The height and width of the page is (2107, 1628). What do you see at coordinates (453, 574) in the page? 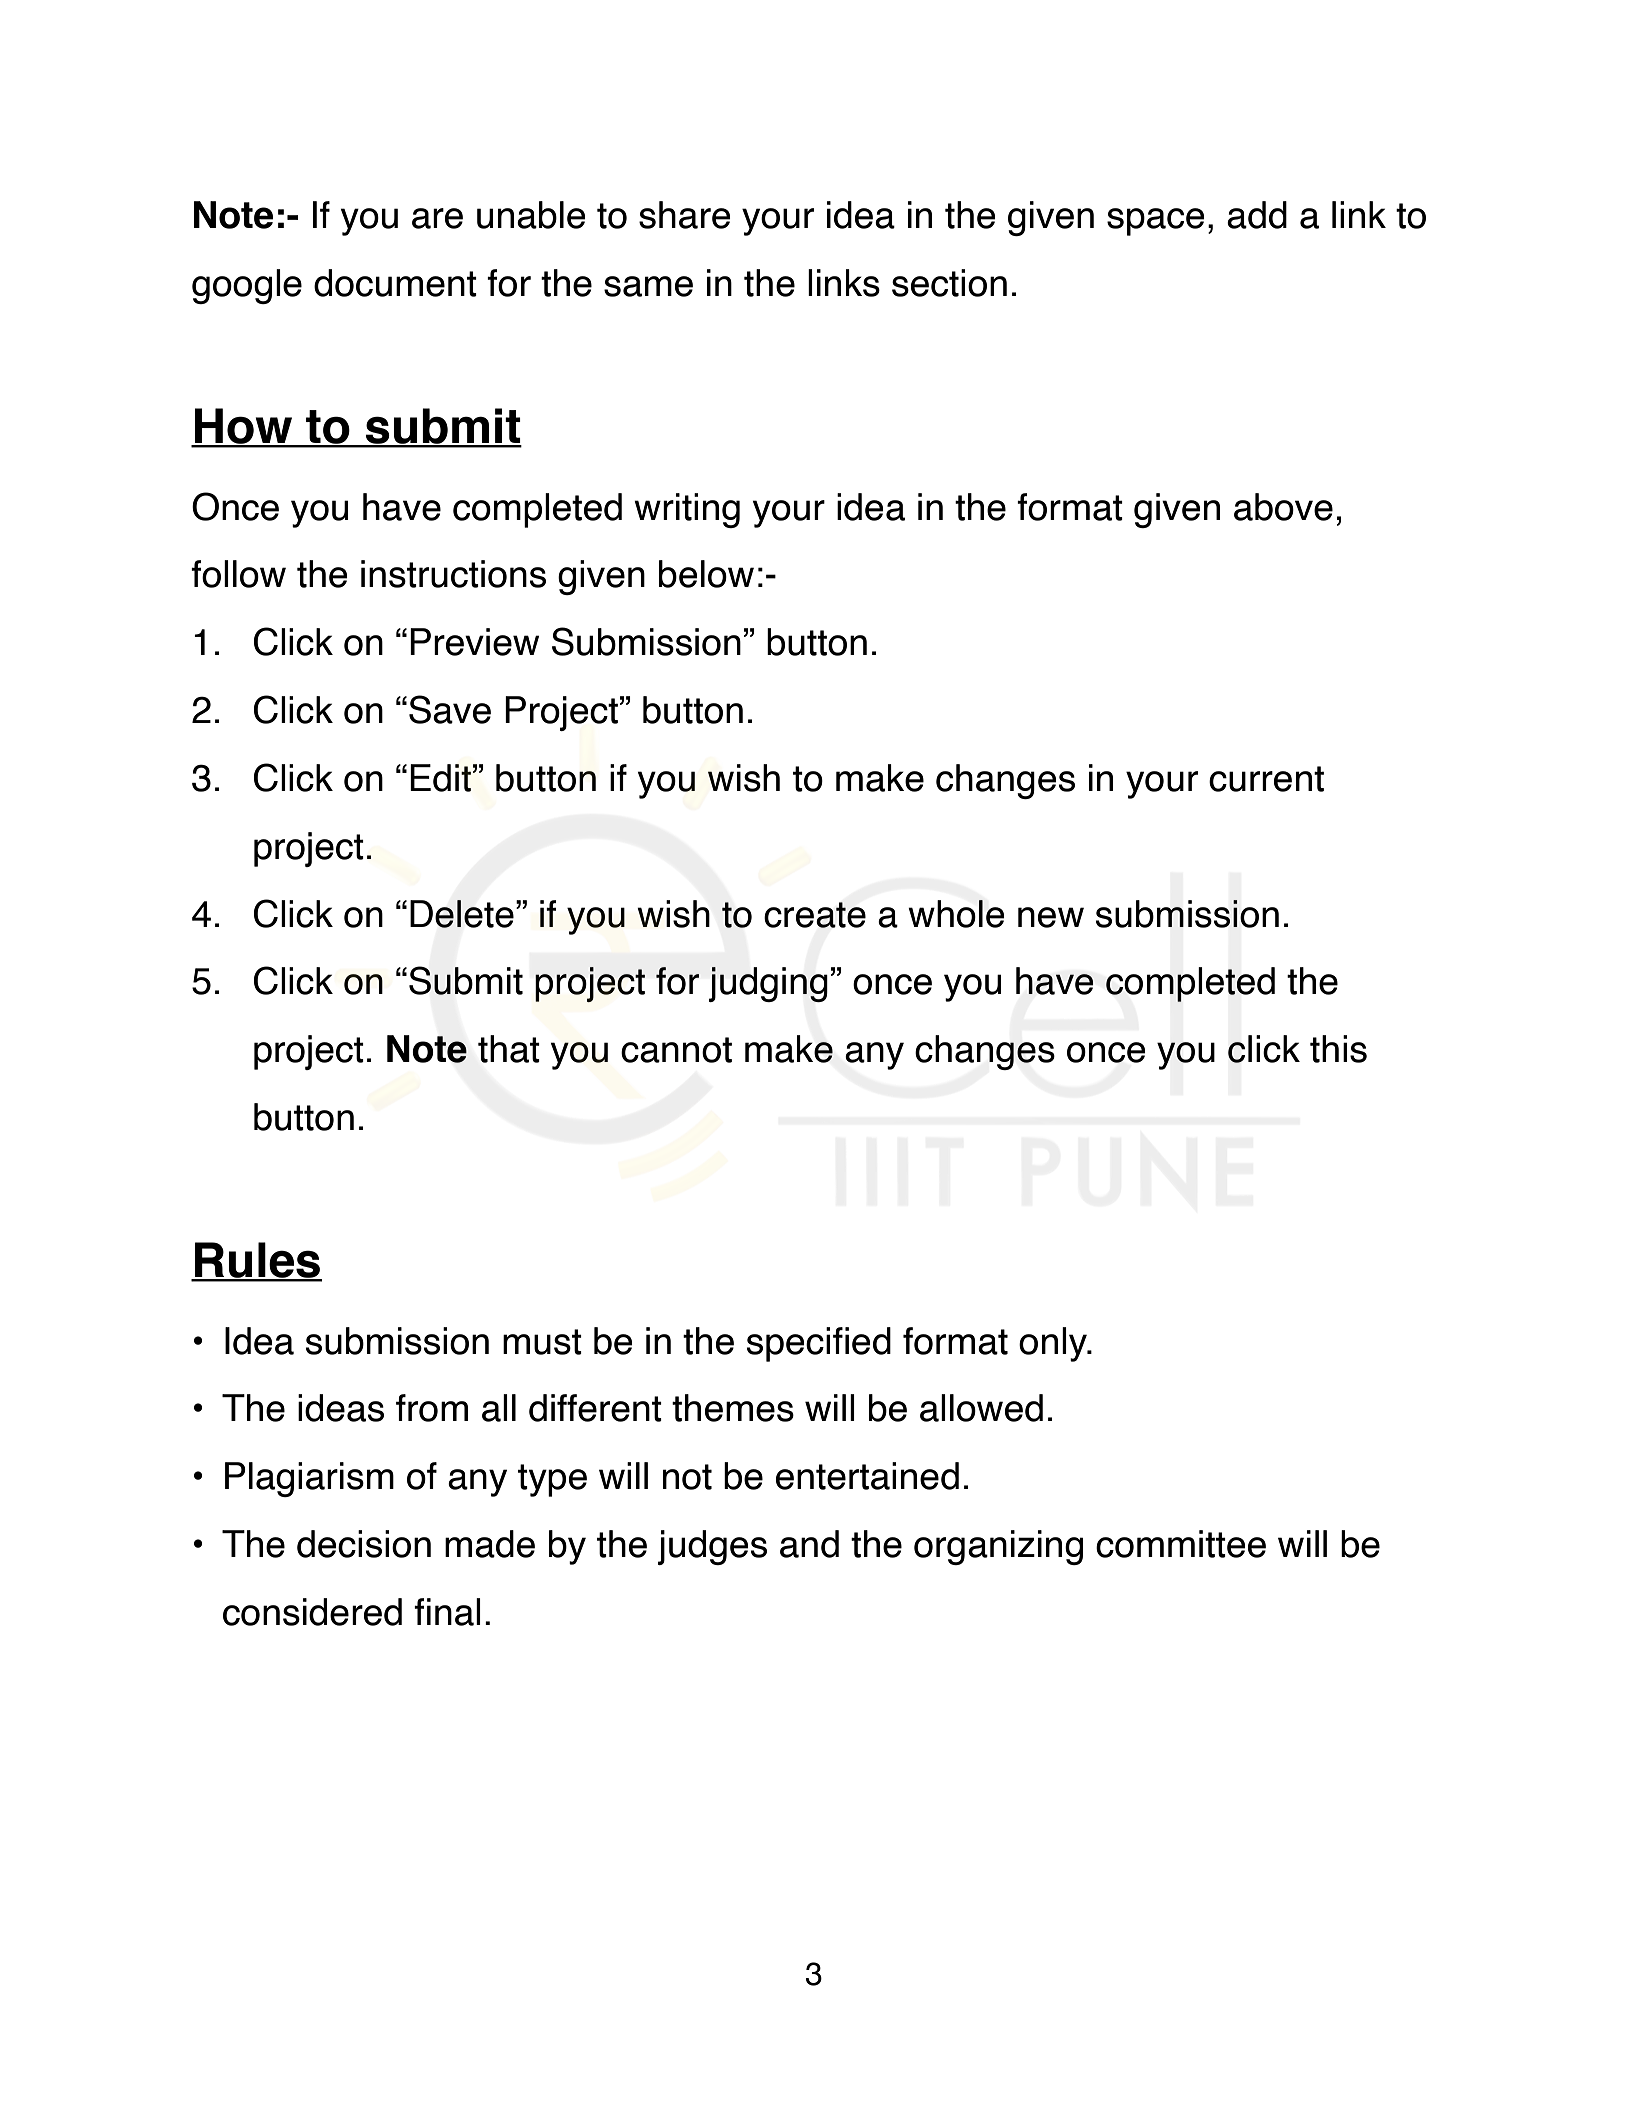
I see `instructions` at bounding box center [453, 574].
